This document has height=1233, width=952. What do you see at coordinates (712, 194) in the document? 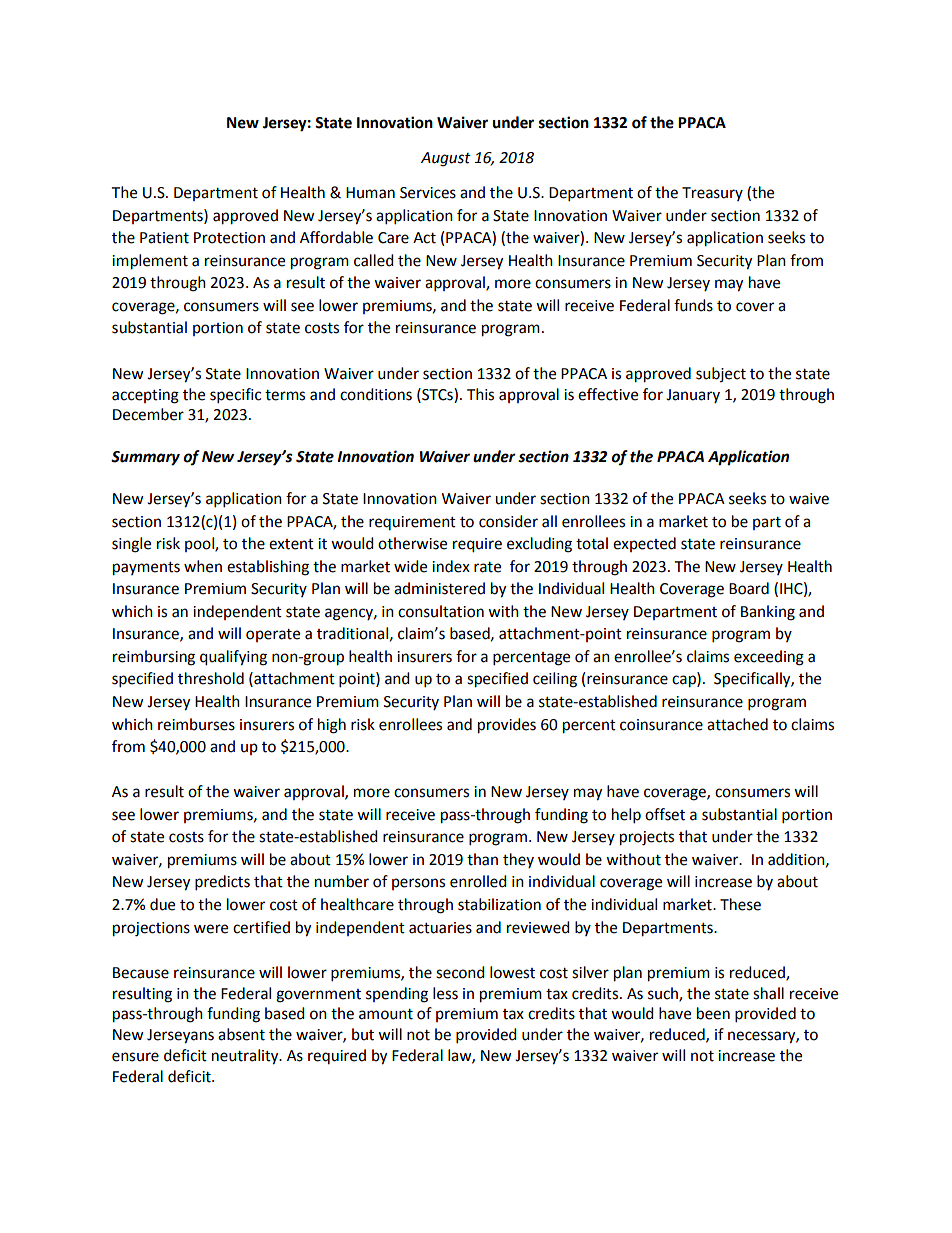
I see `Treasury` at bounding box center [712, 194].
